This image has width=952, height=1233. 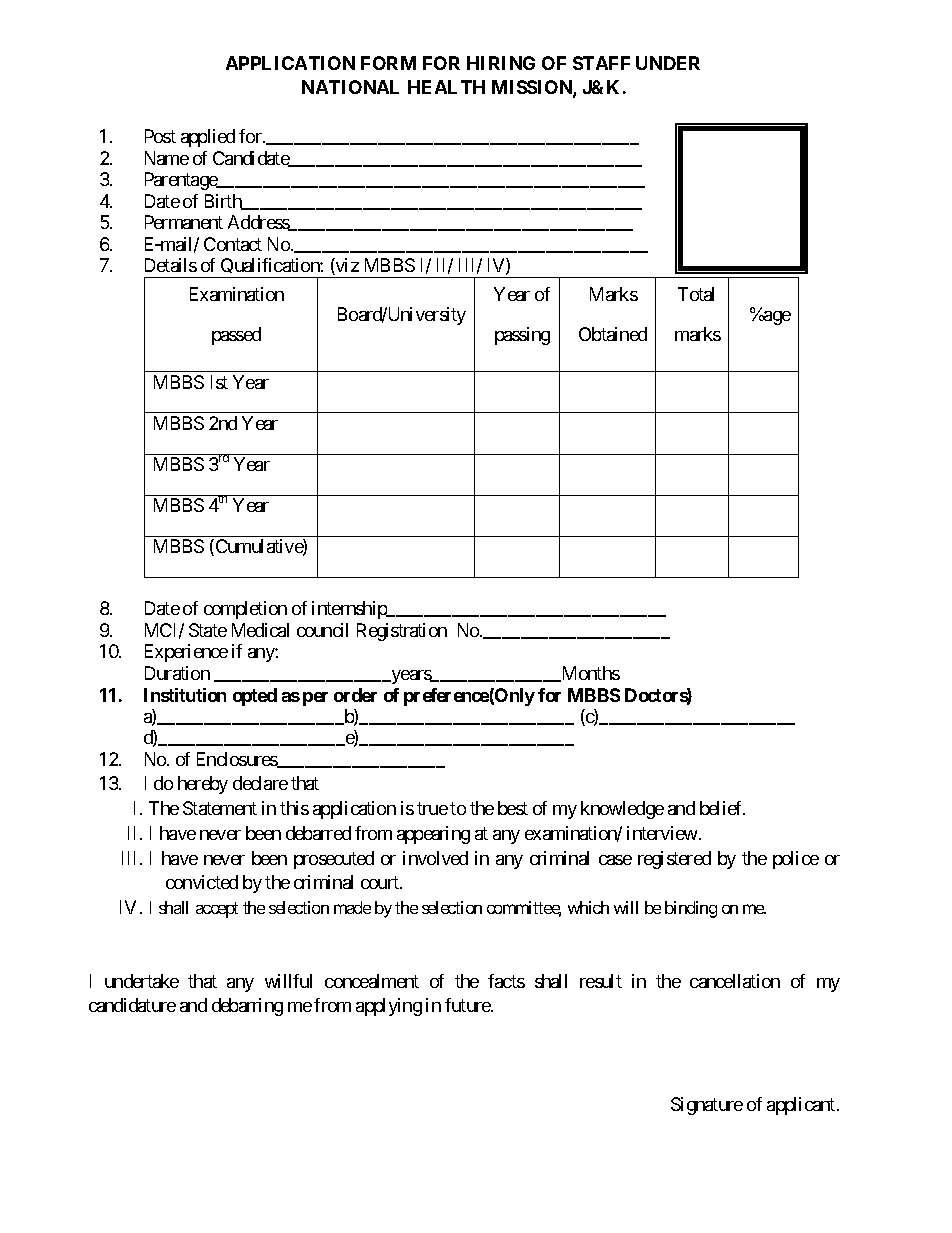 I want to click on passed, so click(x=236, y=336).
